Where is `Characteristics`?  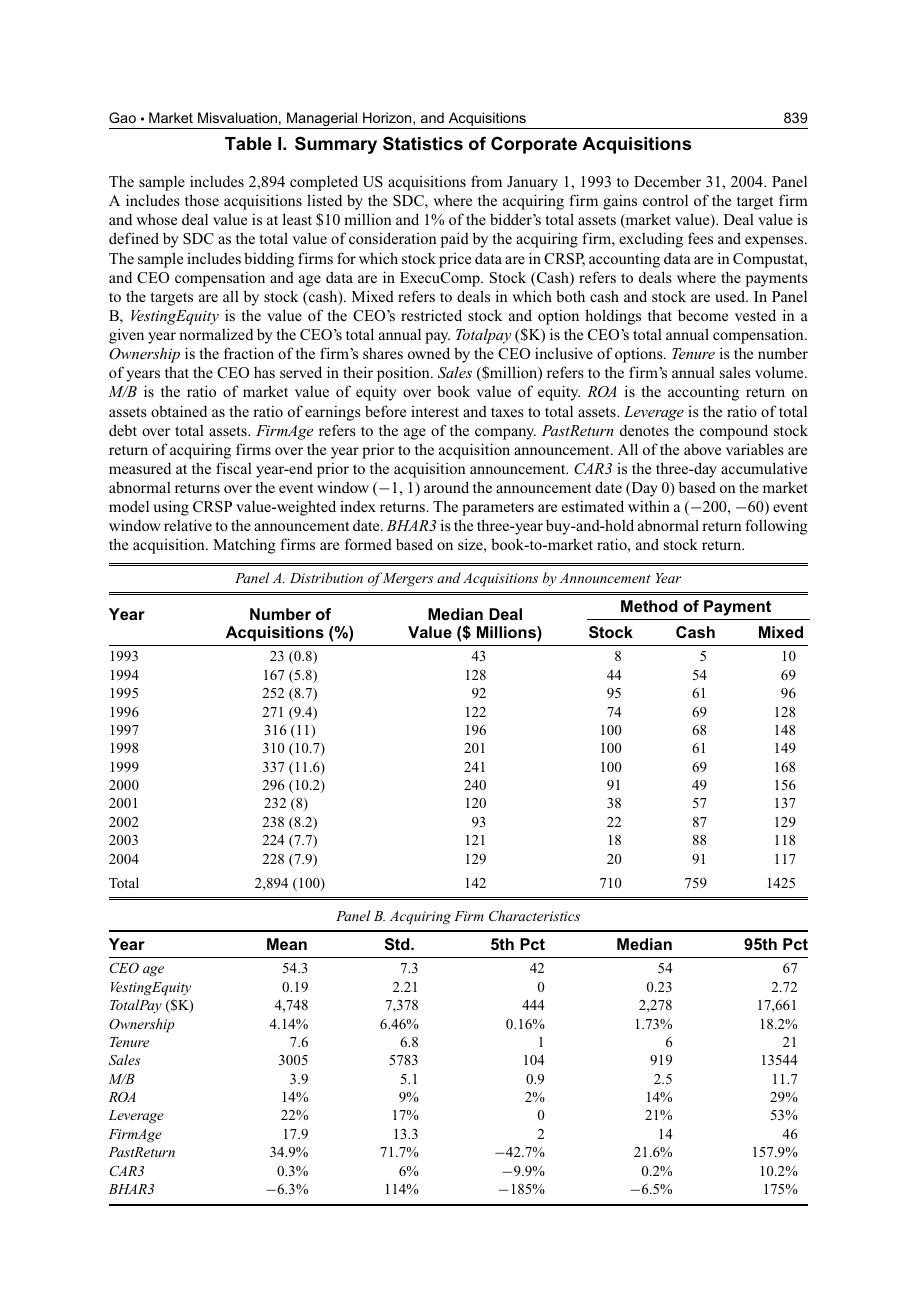 Characteristics is located at coordinates (534, 915).
